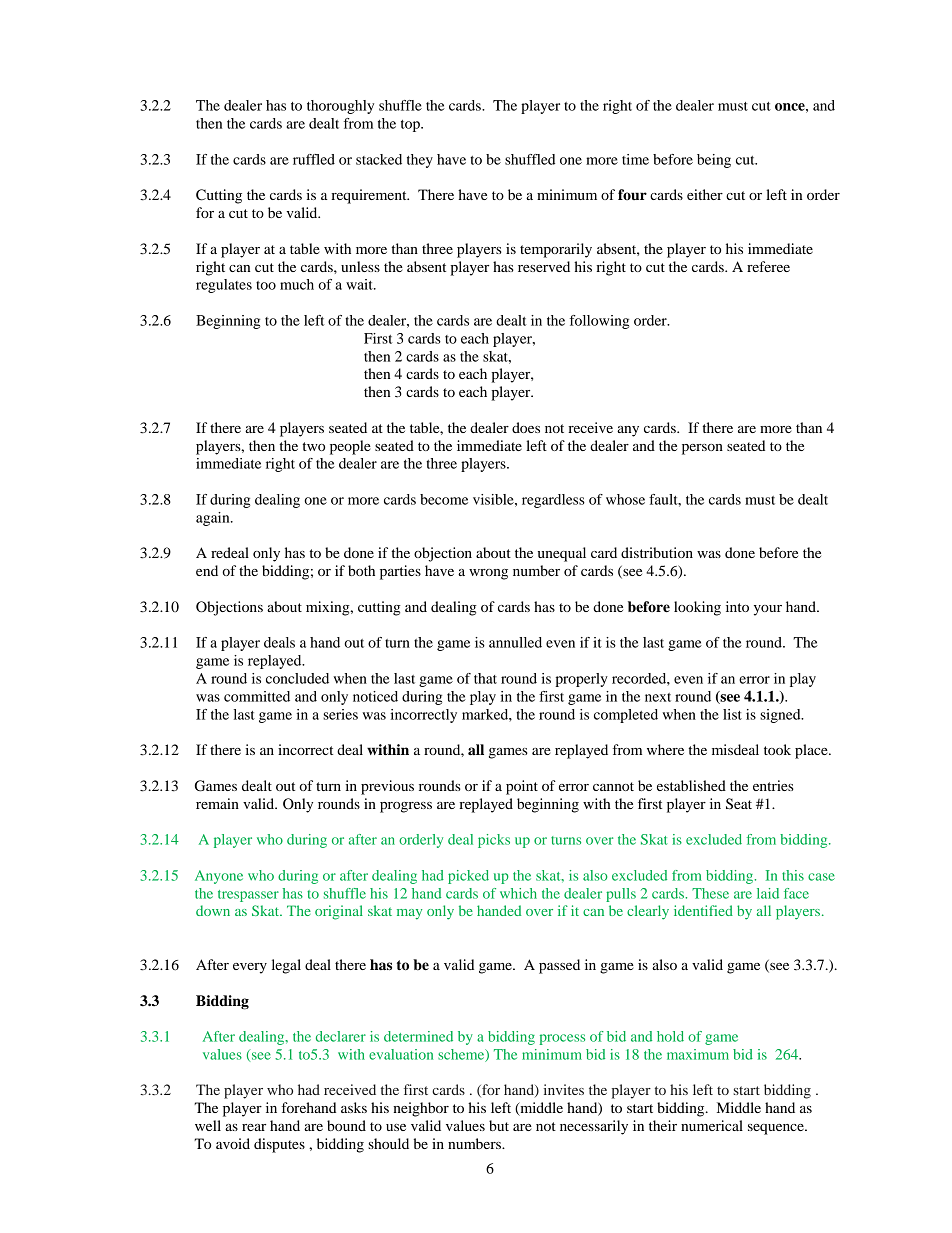 The width and height of the page is (952, 1233). Describe the element at coordinates (564, 1089) in the page. I see `invites` at that location.
